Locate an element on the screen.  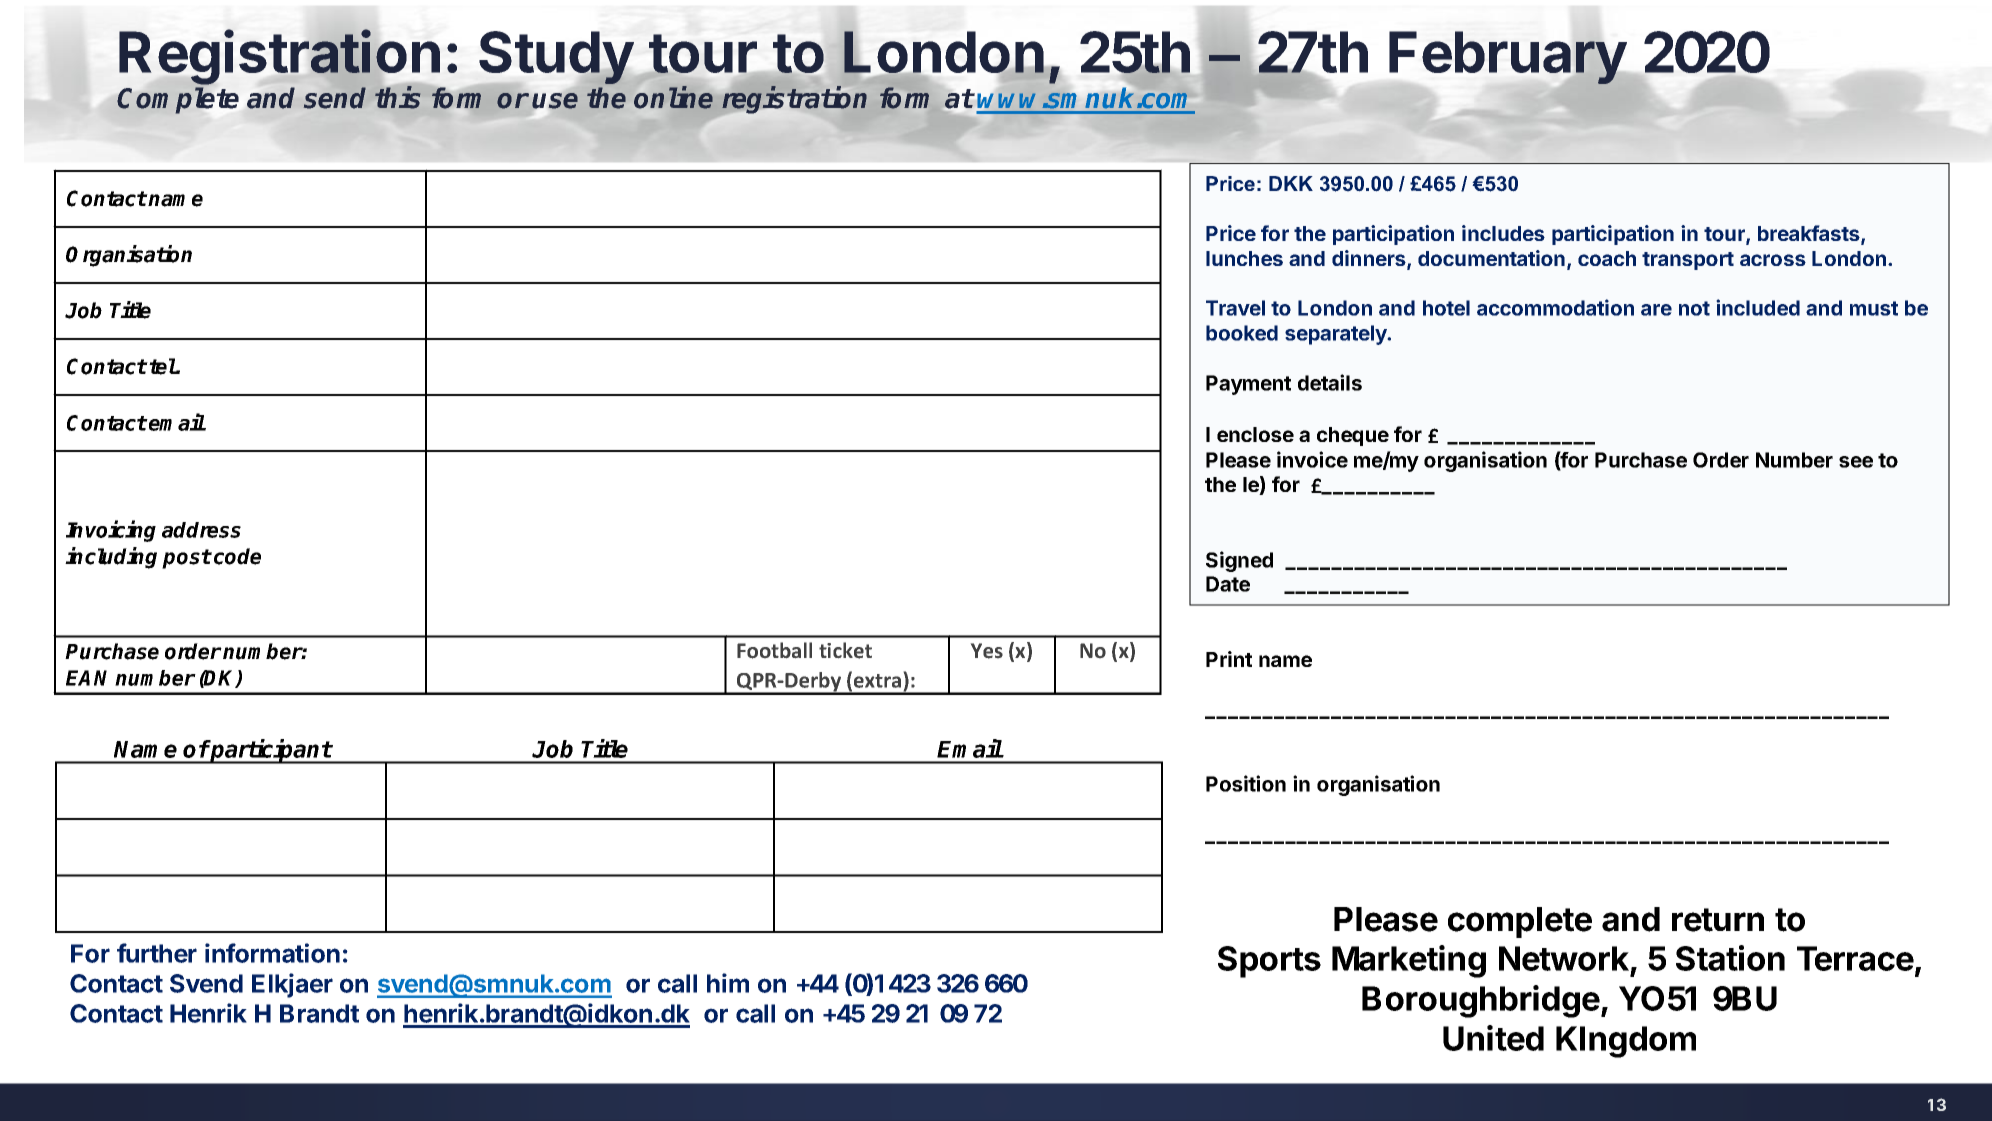
are is located at coordinates (1656, 310).
